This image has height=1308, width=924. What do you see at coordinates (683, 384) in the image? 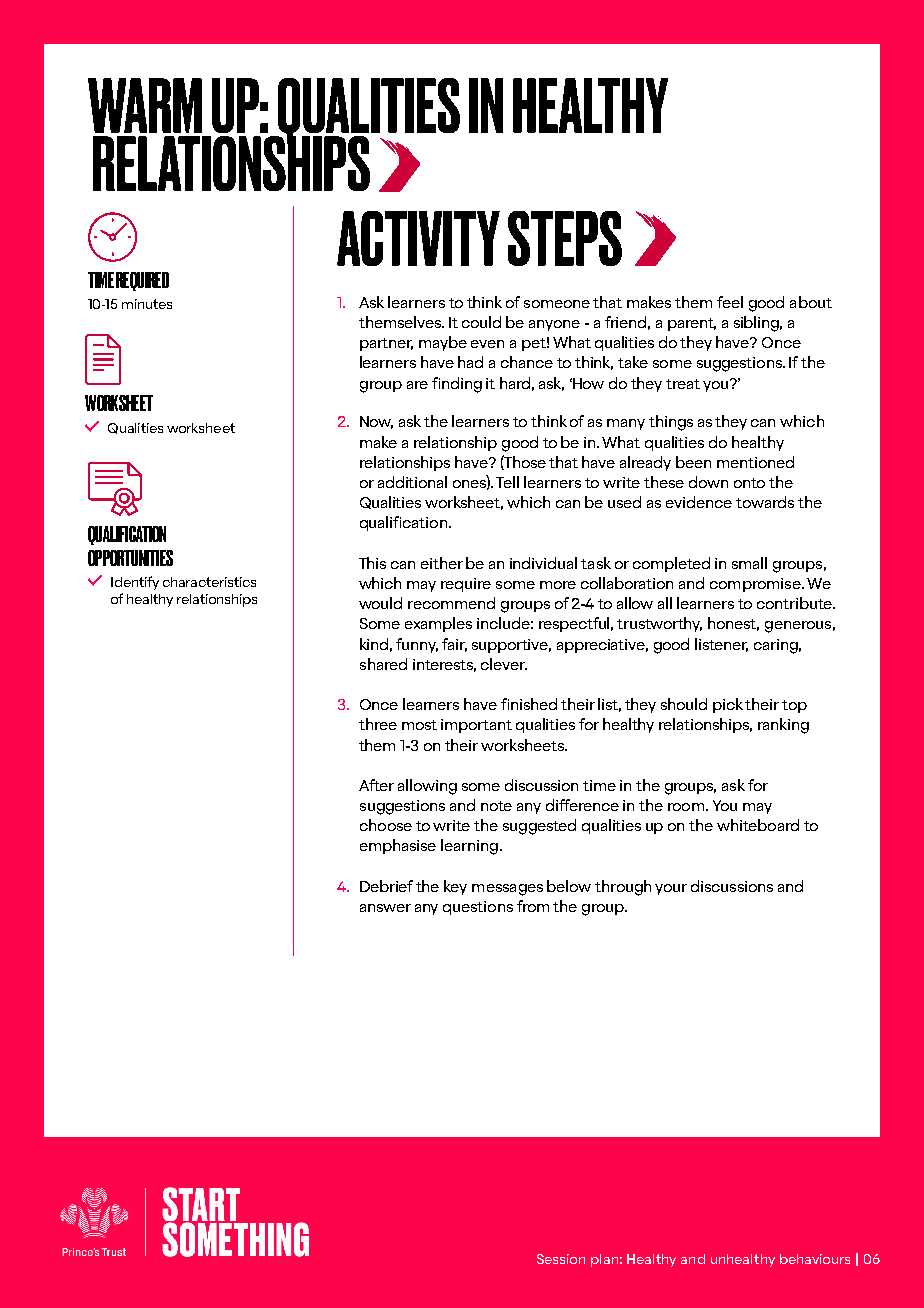
I see `treat` at bounding box center [683, 384].
